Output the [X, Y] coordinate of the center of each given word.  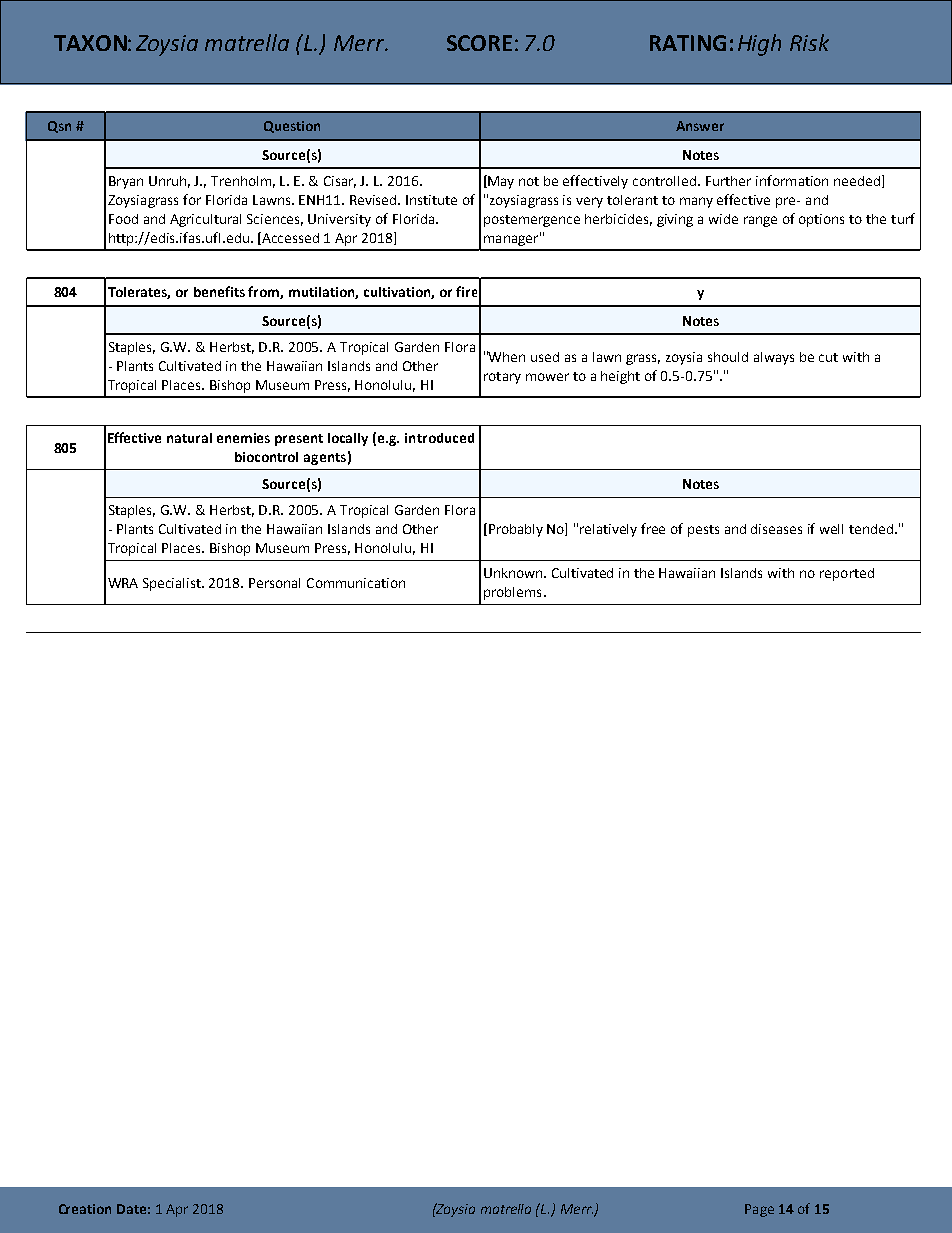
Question [292, 127]
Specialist [173, 584]
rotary [502, 378]
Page [759, 1210]
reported [847, 574]
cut [828, 357]
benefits [219, 291]
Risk [809, 42]
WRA [123, 583]
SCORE [479, 43]
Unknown [514, 573]
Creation [85, 1209]
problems [512, 593]
